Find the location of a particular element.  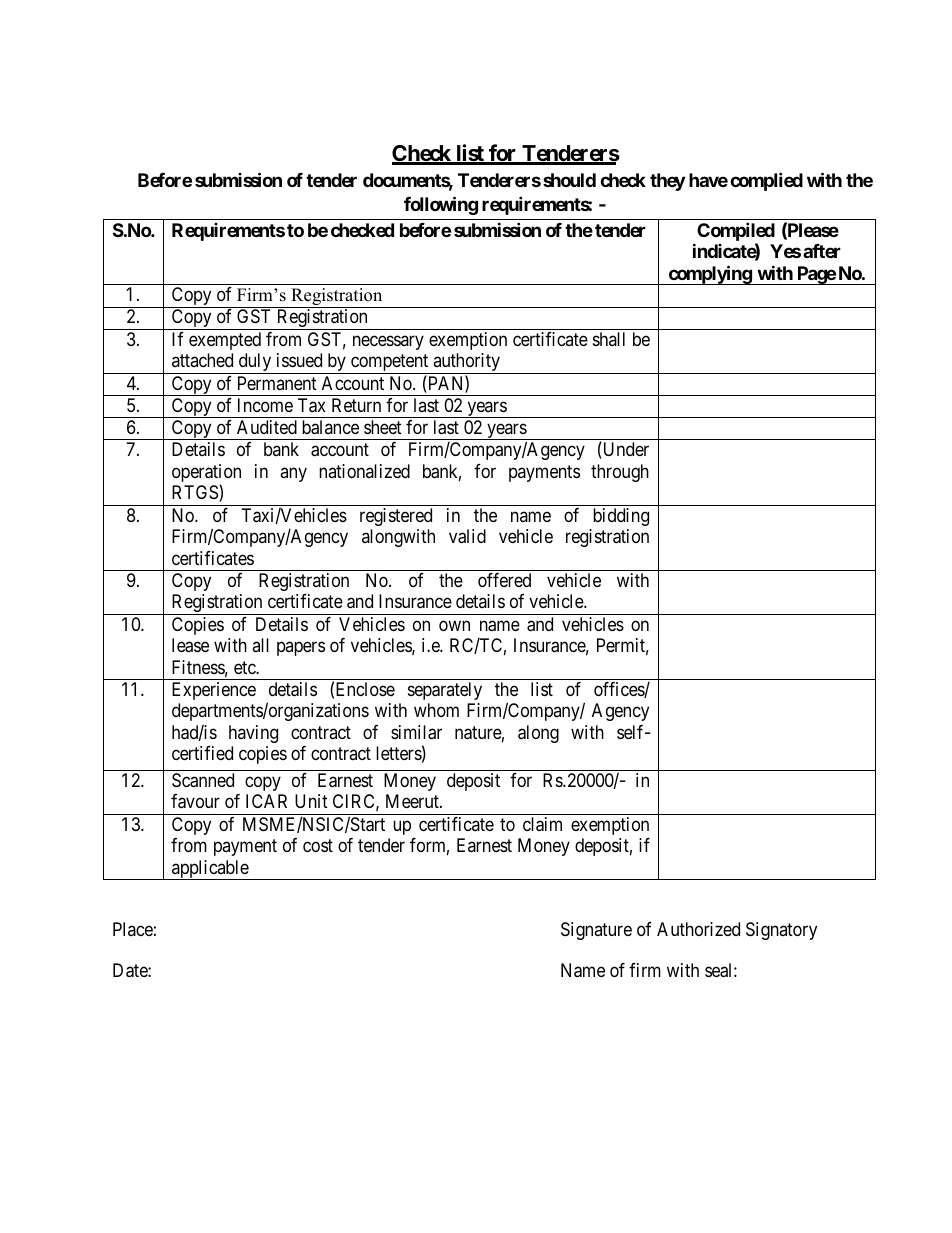

necessary is located at coordinates (388, 342).
